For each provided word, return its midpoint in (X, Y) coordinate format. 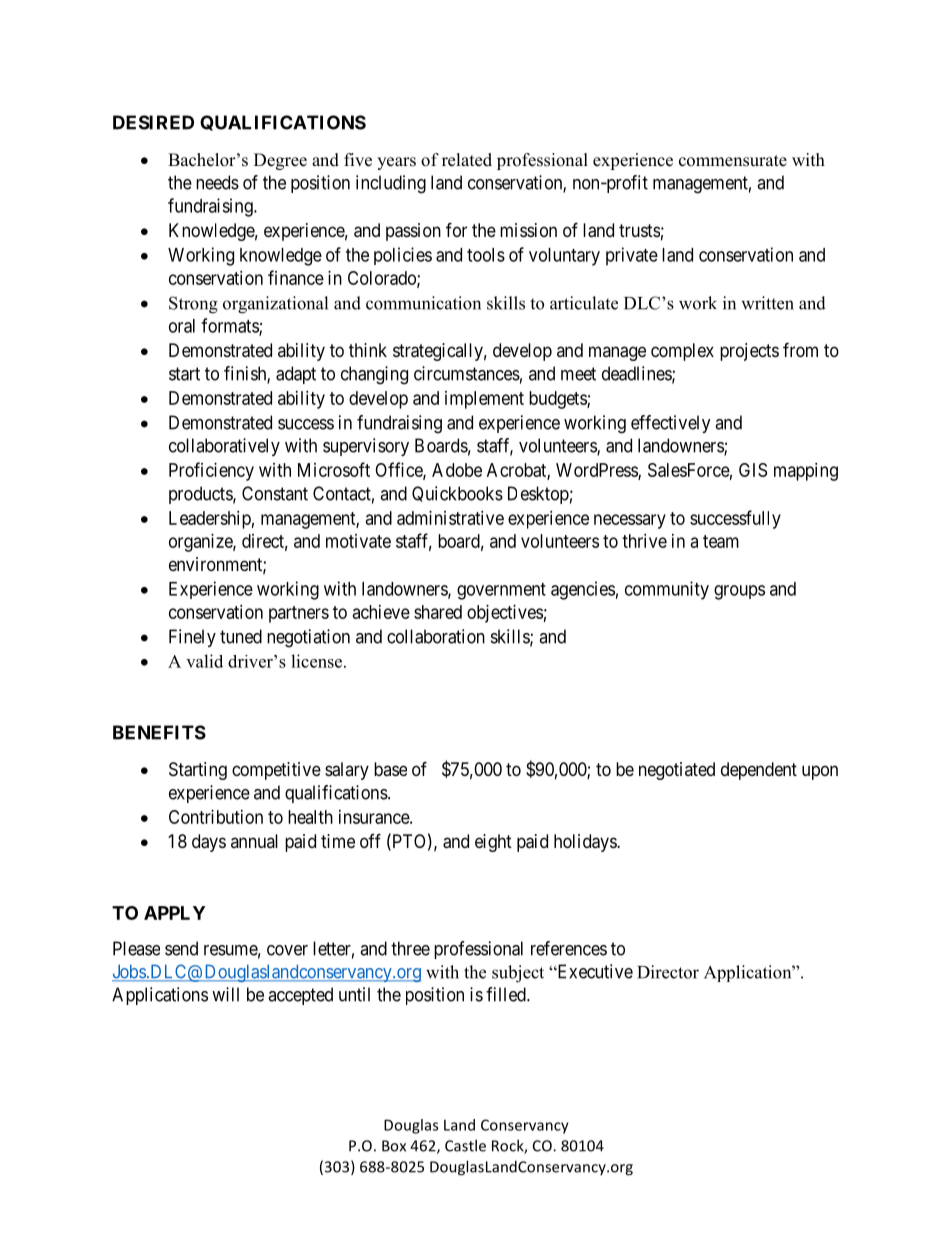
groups (739, 592)
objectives (505, 614)
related (467, 160)
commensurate (733, 161)
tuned (241, 636)
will (225, 994)
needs (217, 182)
